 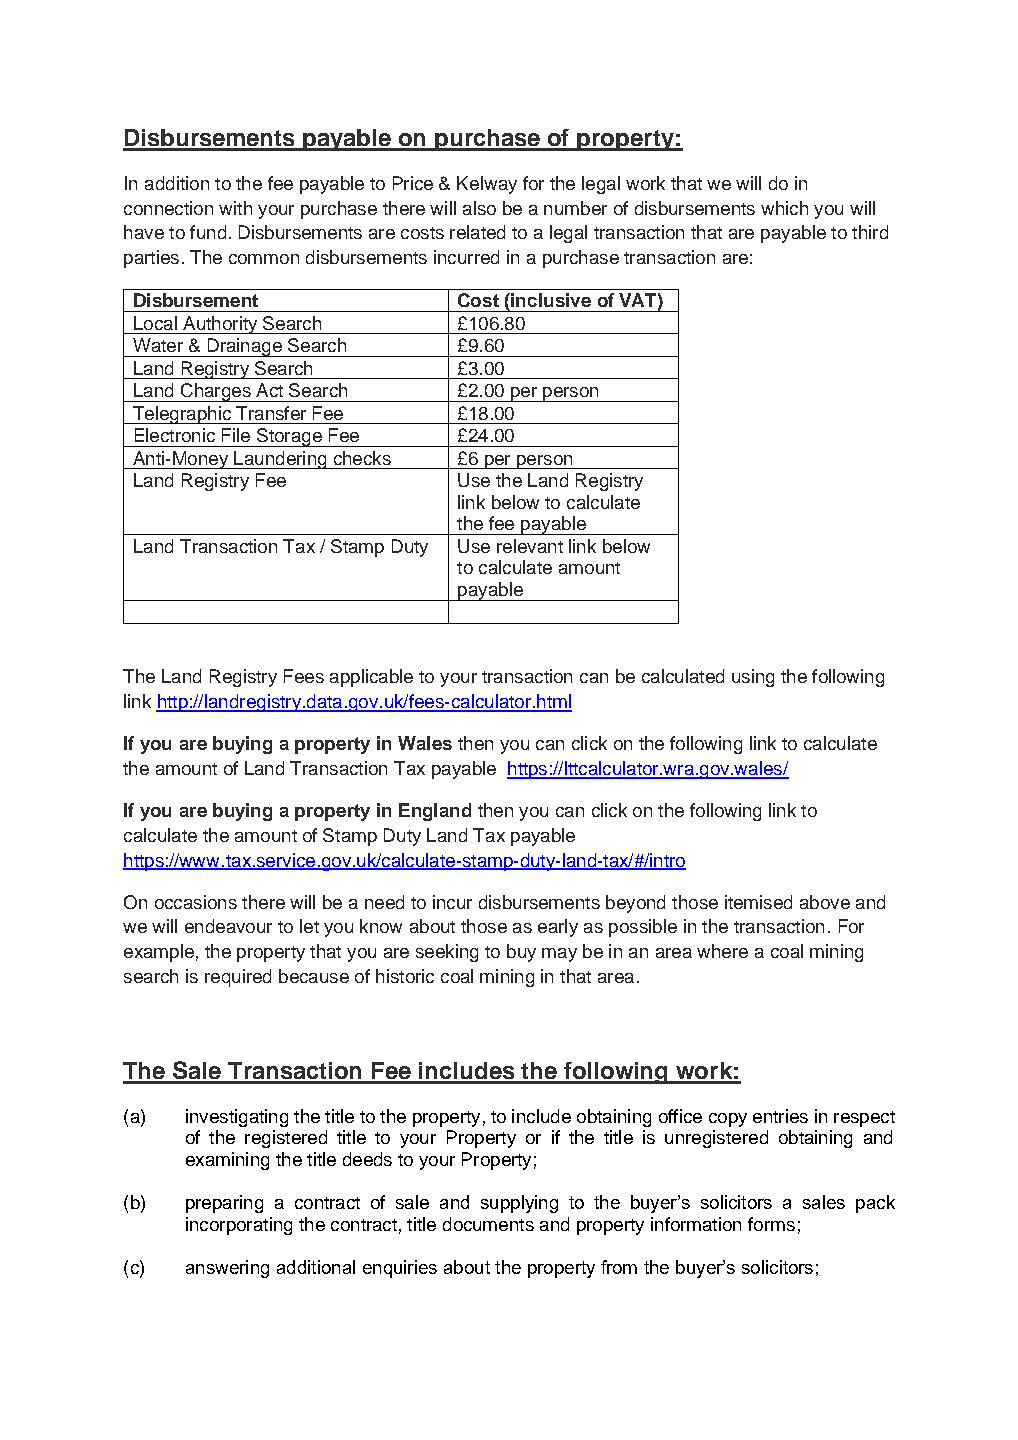 I want to click on with, so click(x=235, y=208).
